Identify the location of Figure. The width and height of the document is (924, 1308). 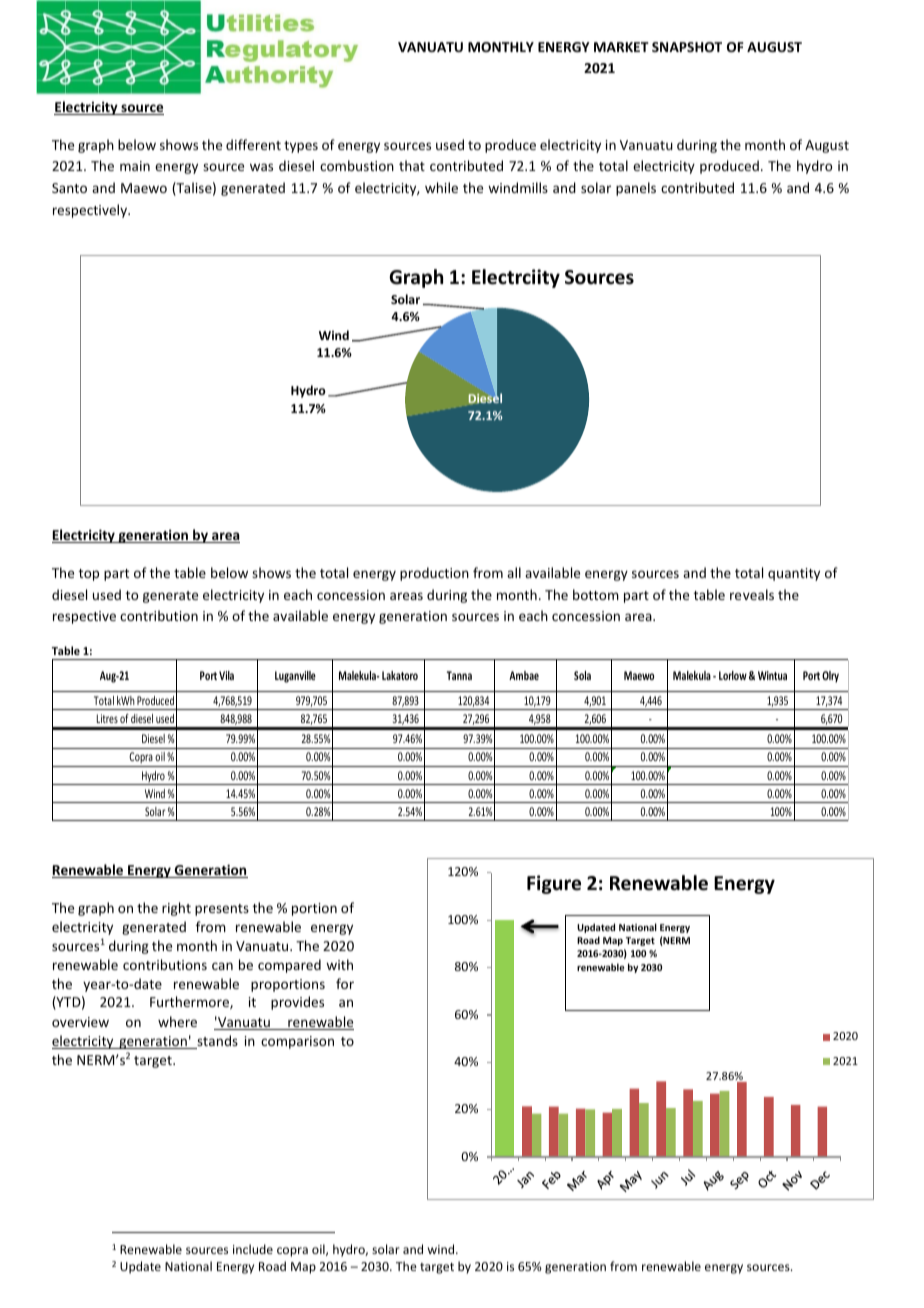
(554, 884).
